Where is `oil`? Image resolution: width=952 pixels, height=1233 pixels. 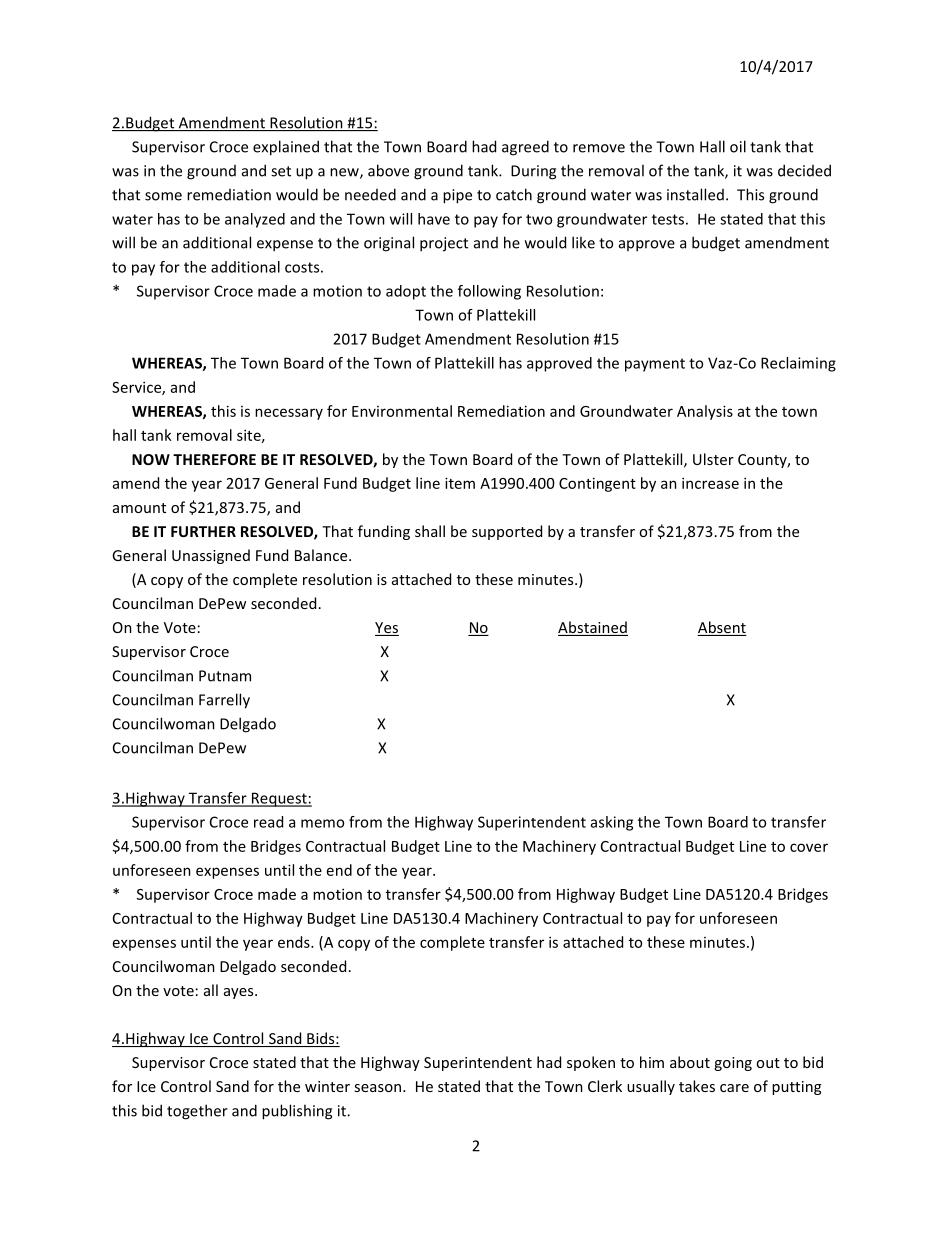 oil is located at coordinates (738, 146).
